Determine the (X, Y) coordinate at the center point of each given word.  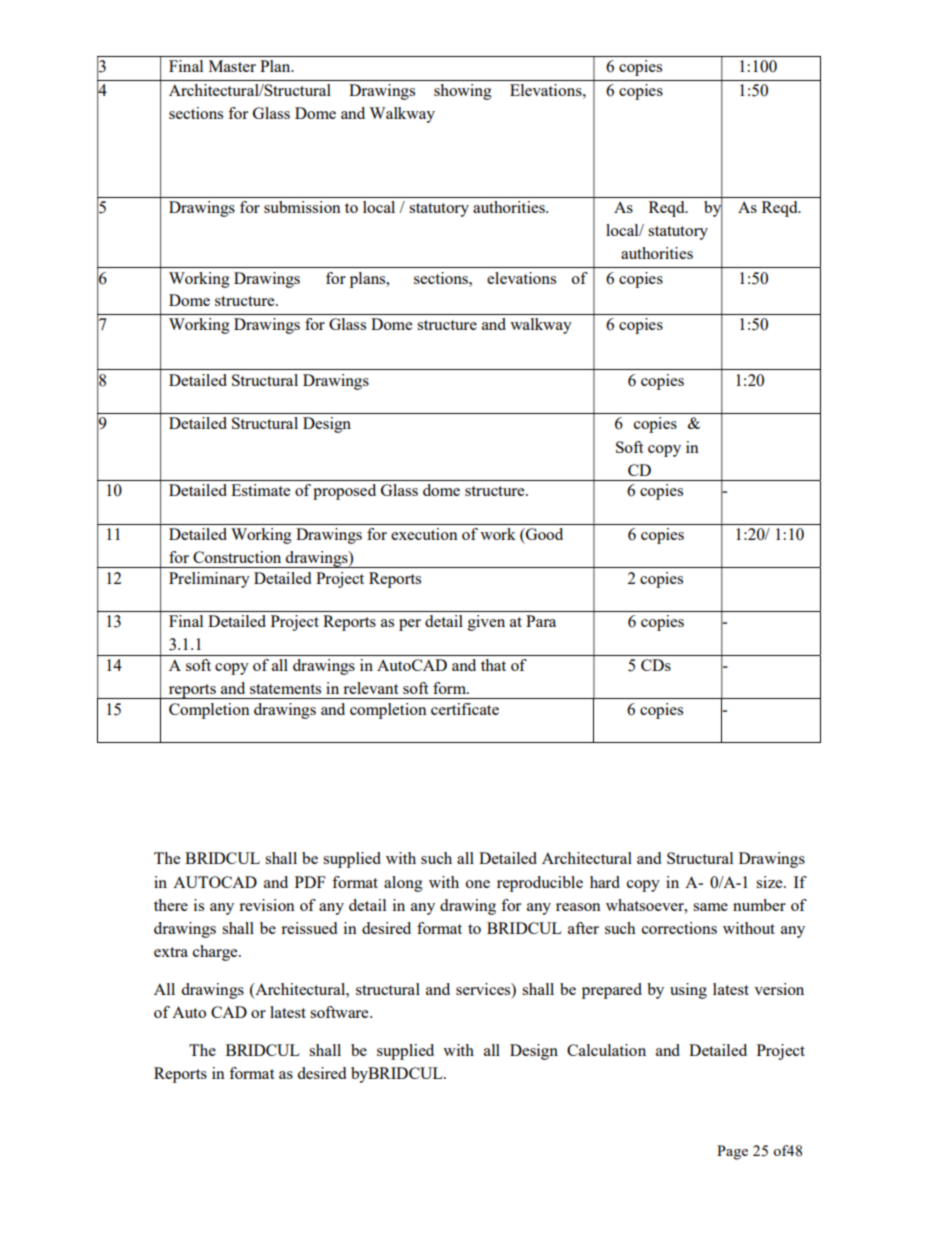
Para (541, 621)
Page (732, 1152)
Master (232, 66)
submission (302, 207)
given (486, 623)
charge (216, 953)
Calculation (606, 1050)
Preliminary (209, 580)
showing (463, 92)
